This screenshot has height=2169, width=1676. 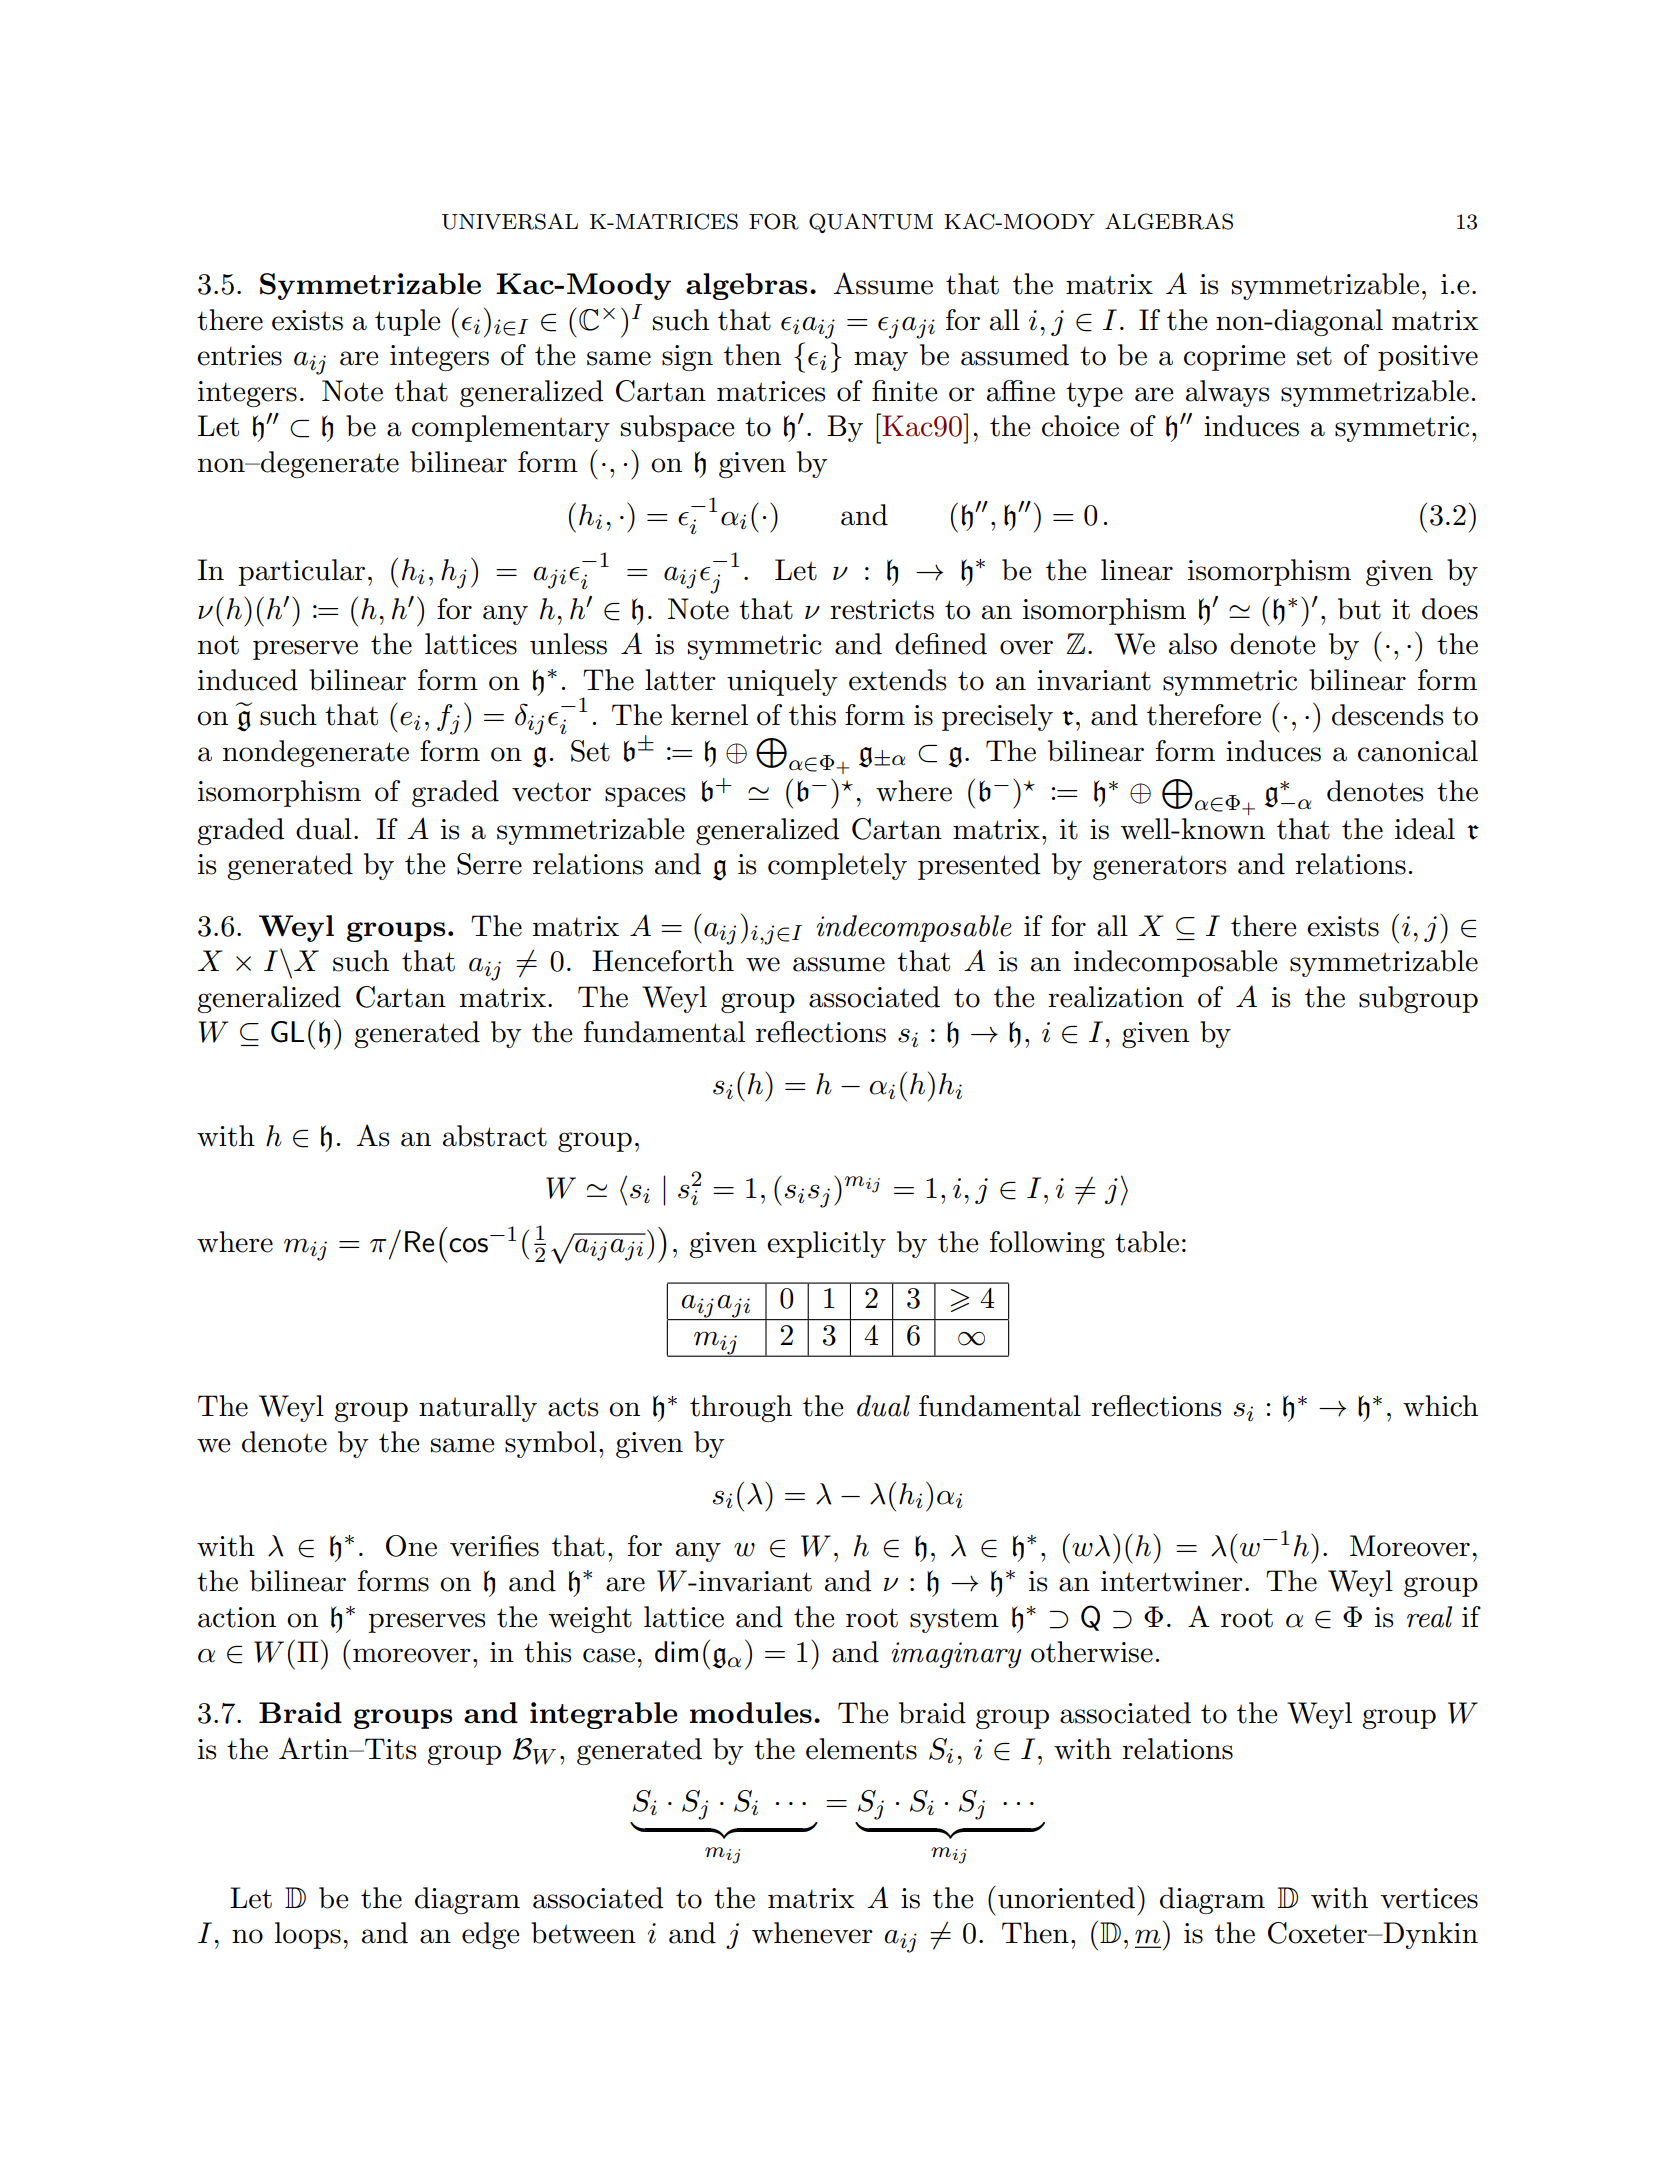 What do you see at coordinates (1440, 1406) in the screenshot?
I see `which` at bounding box center [1440, 1406].
